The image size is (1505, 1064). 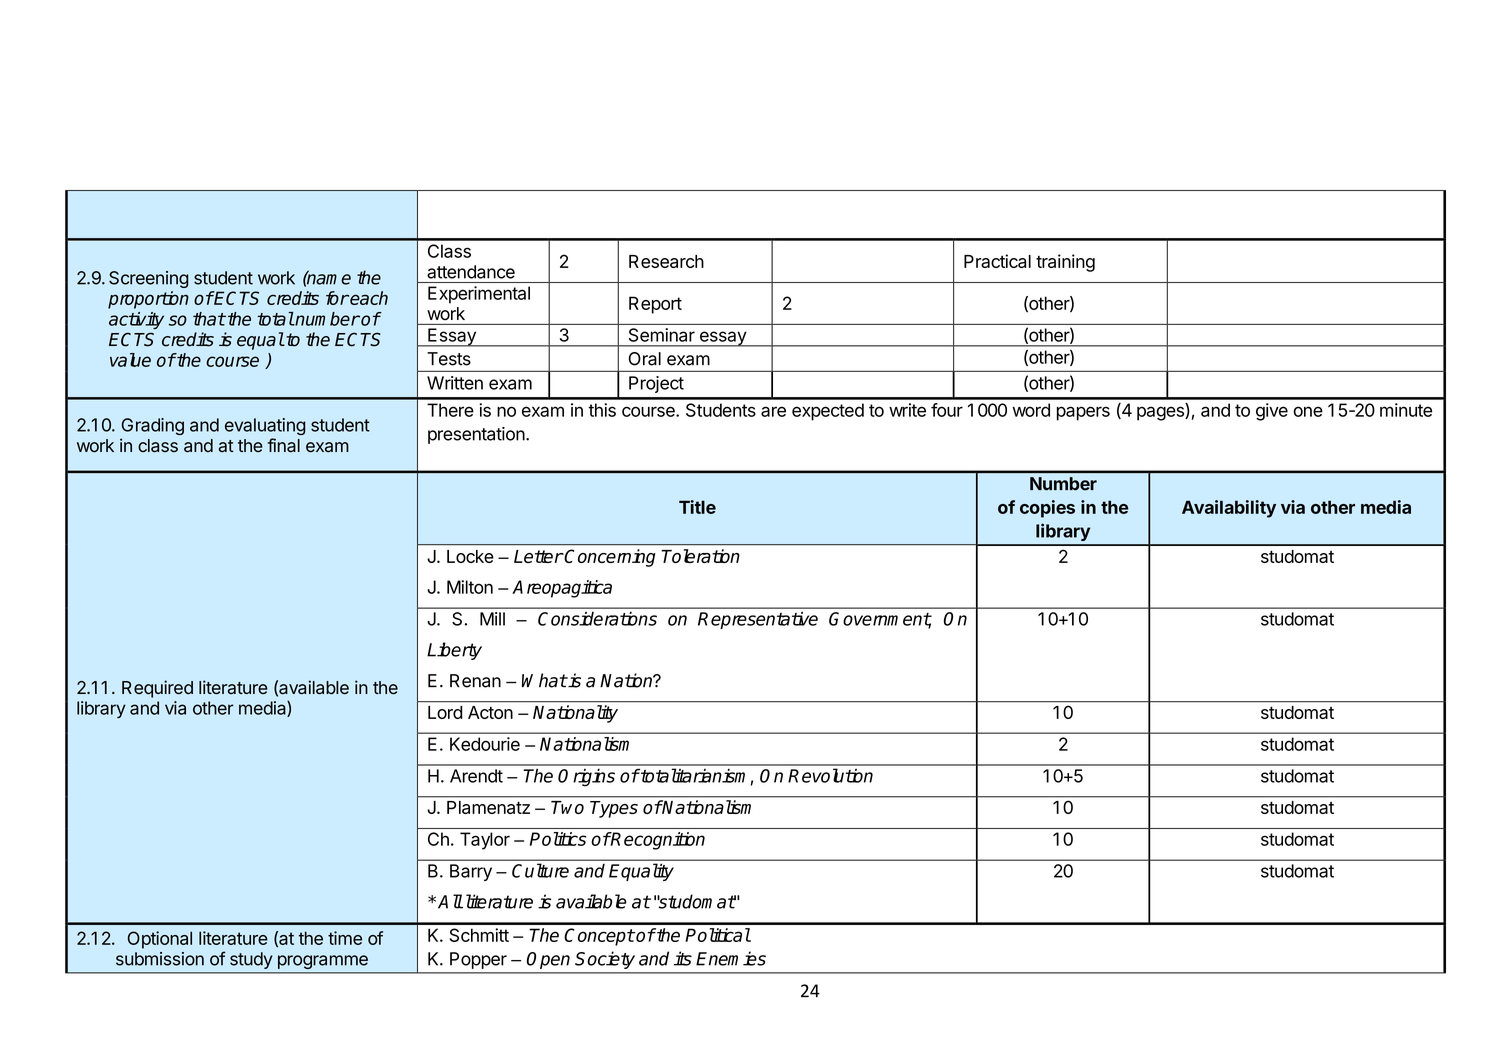 I want to click on Representative, so click(x=758, y=620).
